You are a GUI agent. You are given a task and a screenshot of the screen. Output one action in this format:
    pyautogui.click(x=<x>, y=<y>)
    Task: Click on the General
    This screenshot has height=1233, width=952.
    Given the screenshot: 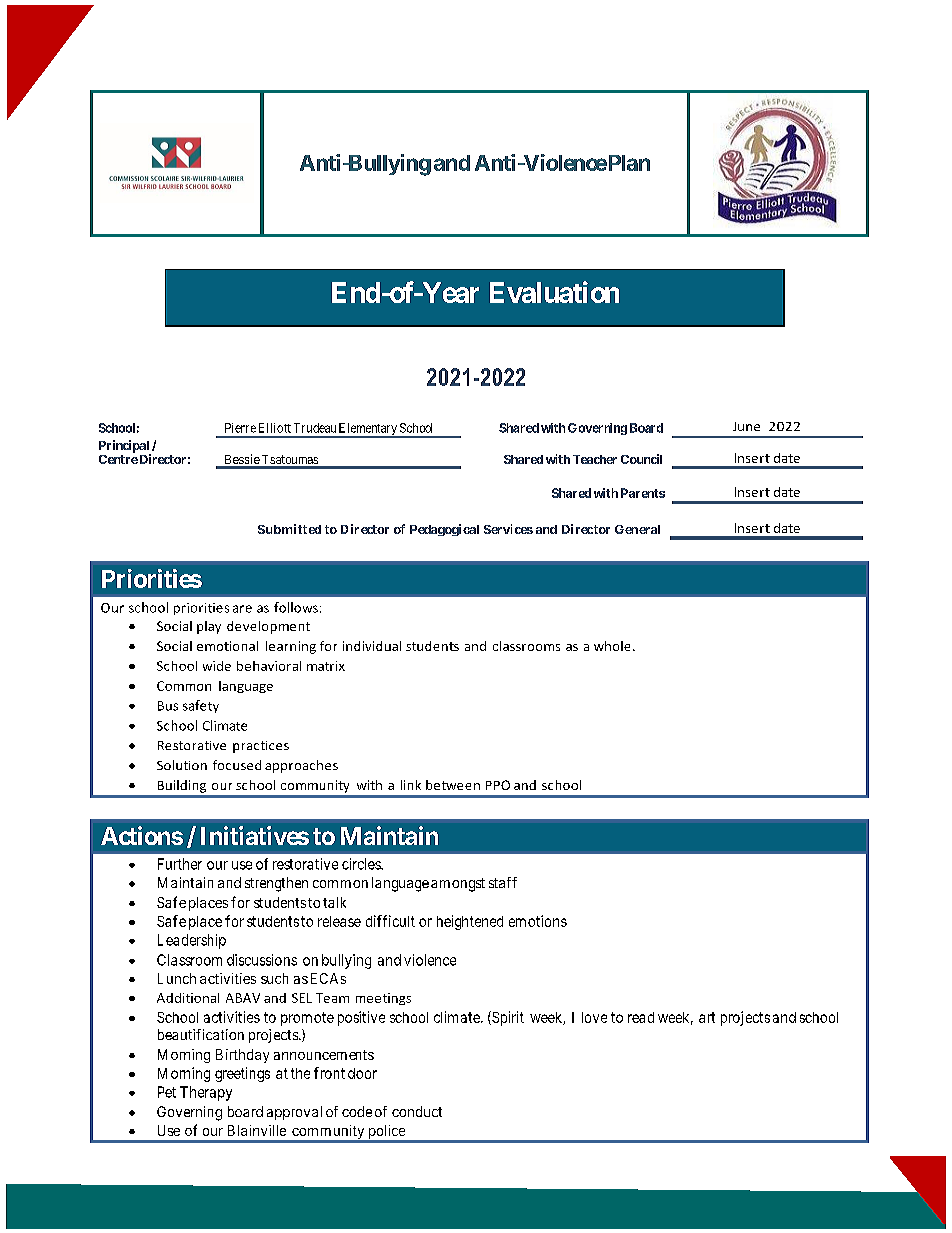 What is the action you would take?
    pyautogui.click(x=637, y=529)
